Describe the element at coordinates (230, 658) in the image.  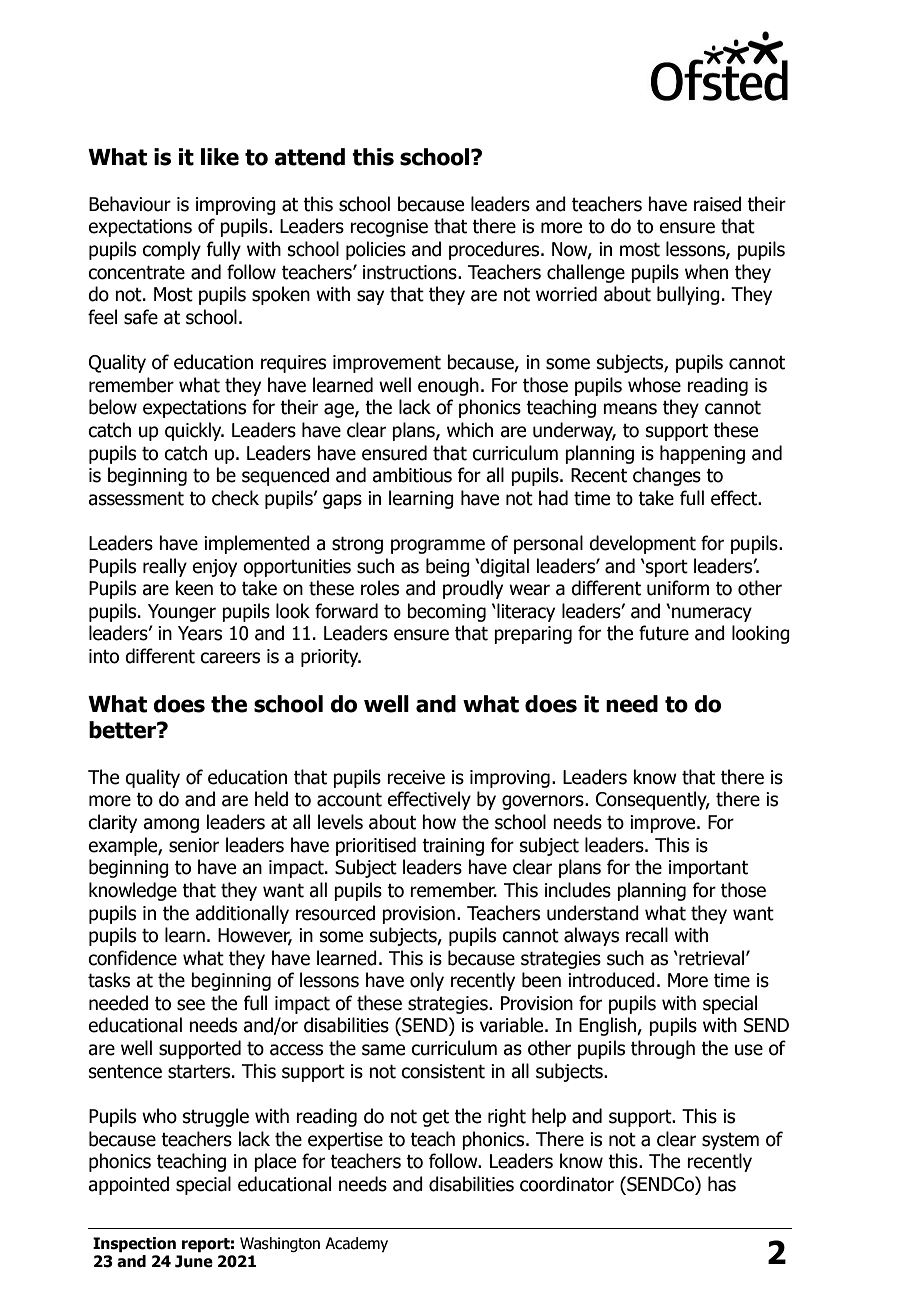
I see `careers` at that location.
